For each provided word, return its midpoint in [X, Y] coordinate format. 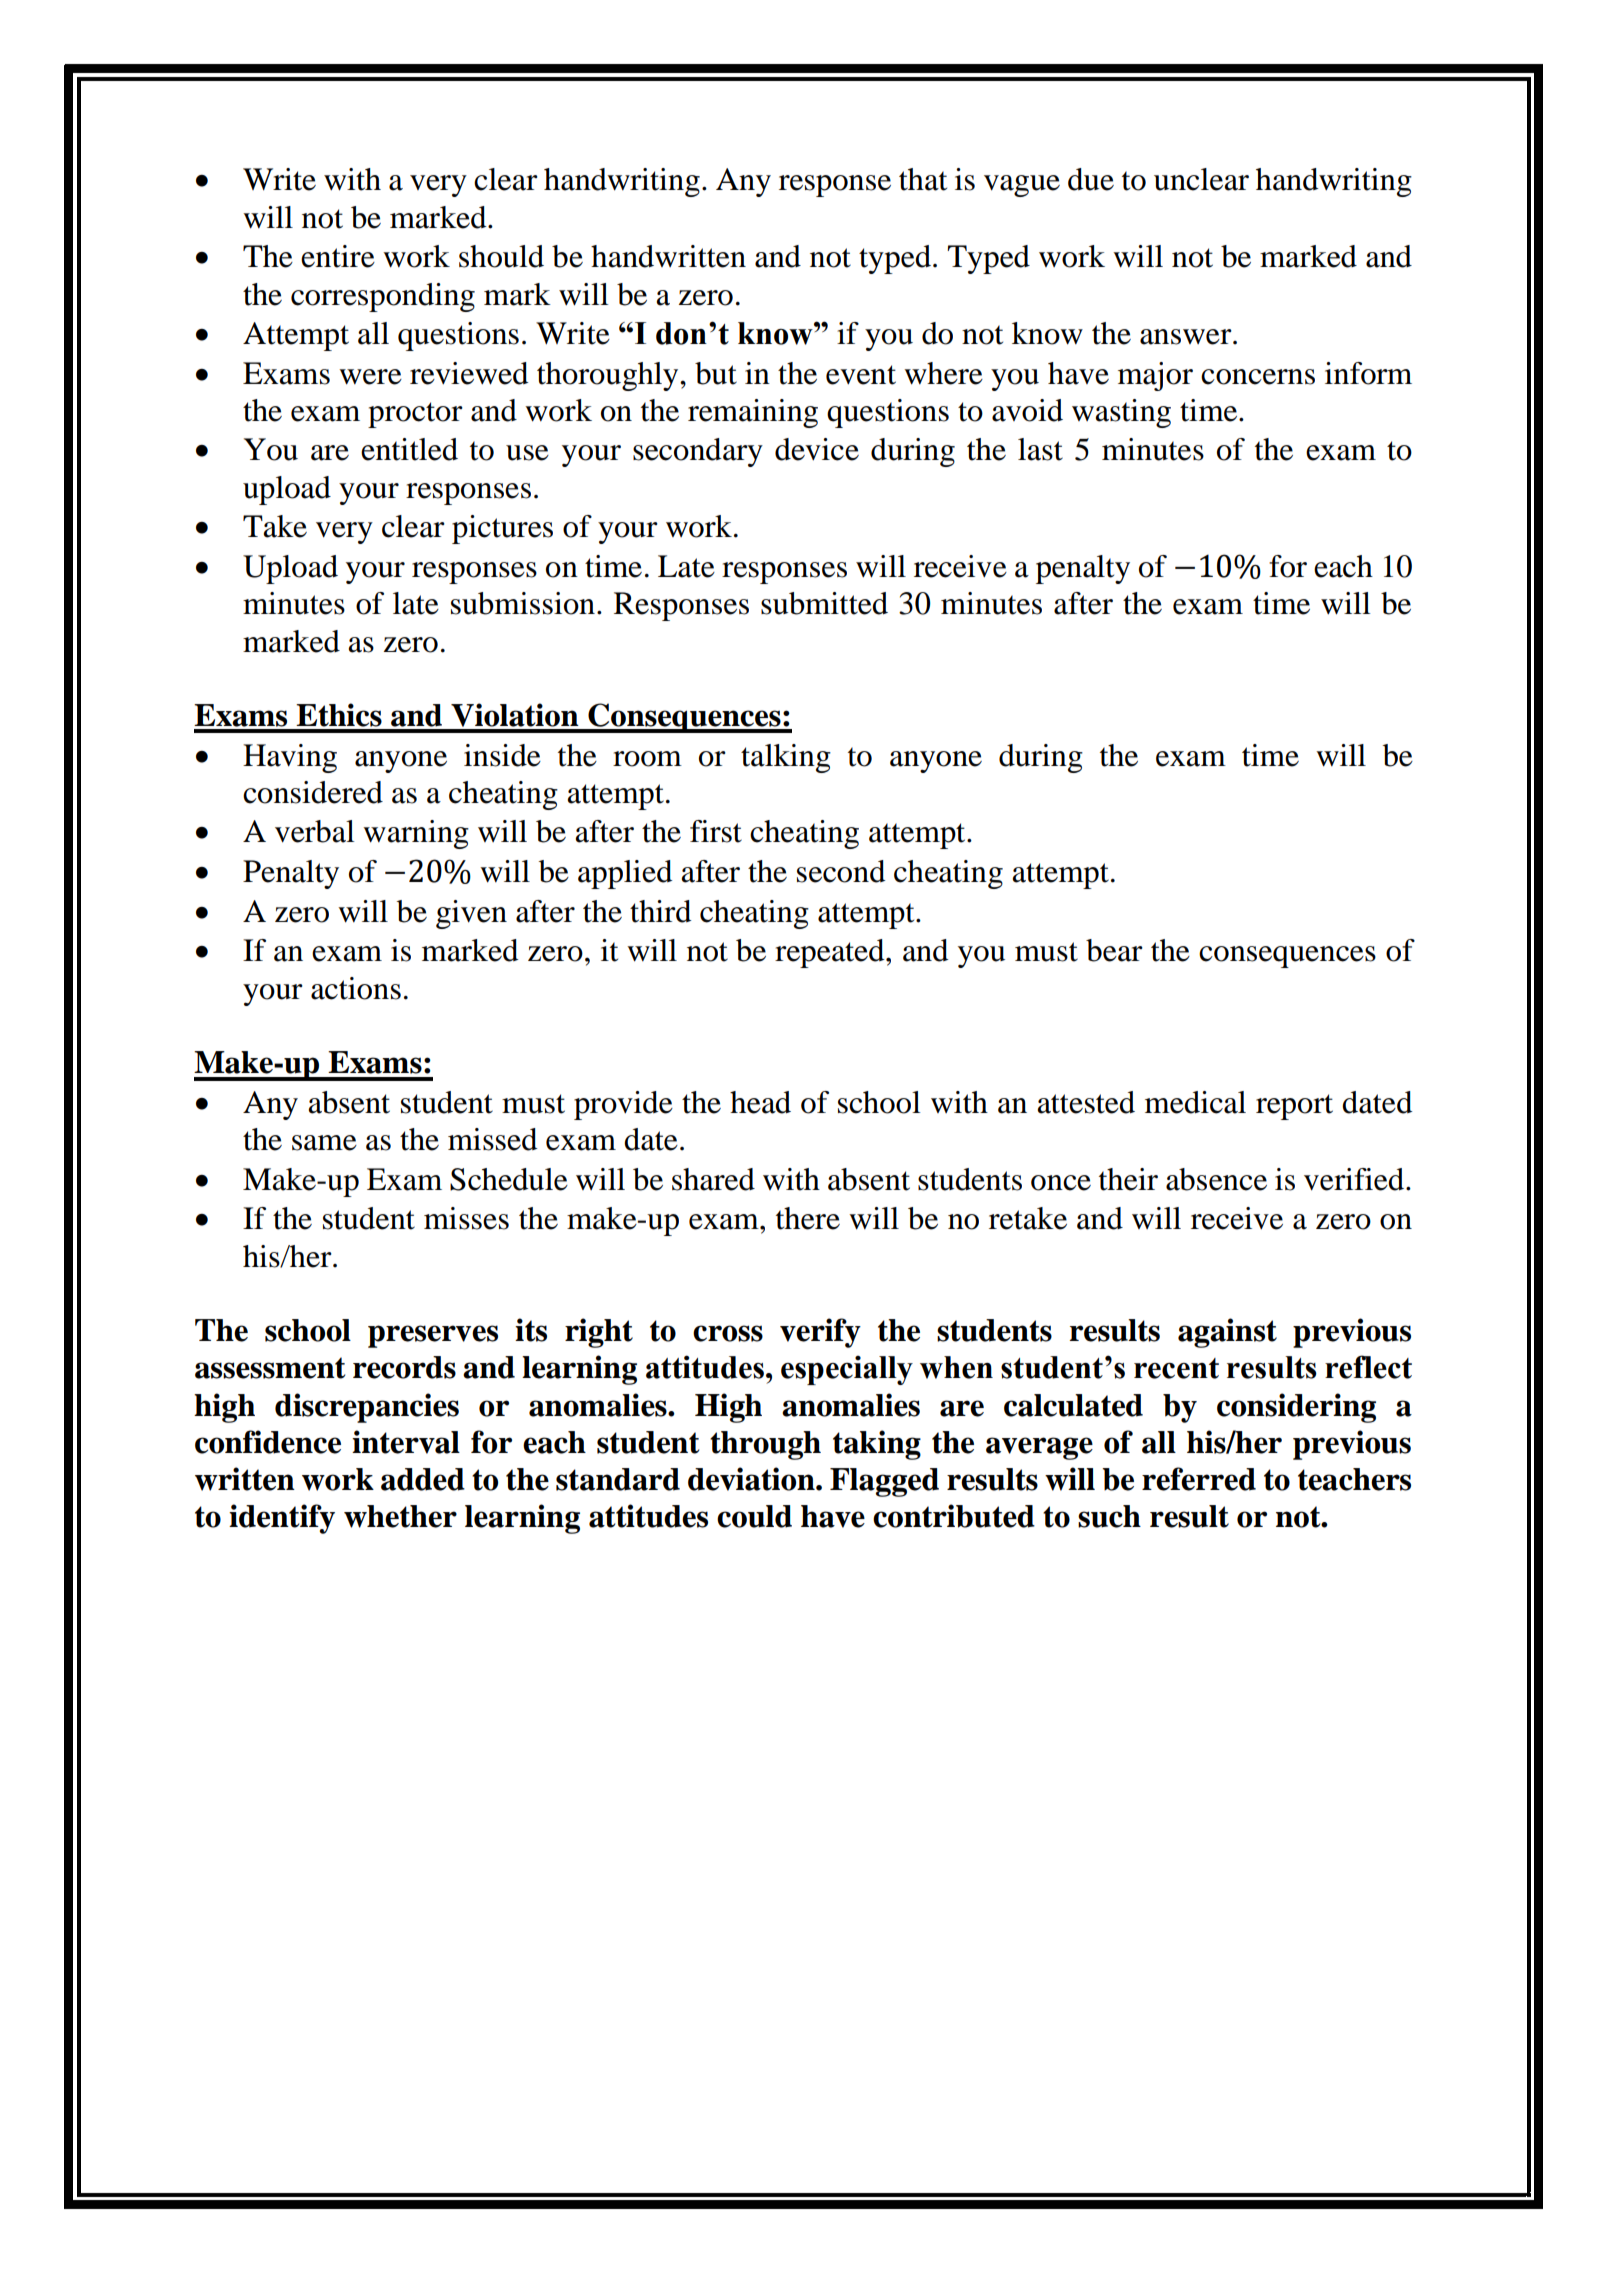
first [716, 831]
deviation [752, 1479]
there [808, 1218]
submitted [824, 603]
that [923, 179]
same [324, 1143]
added [423, 1479]
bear [1114, 950]
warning [416, 834]
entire [338, 256]
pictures [502, 529]
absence [1216, 1179]
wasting [1121, 413]
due [1091, 179]
